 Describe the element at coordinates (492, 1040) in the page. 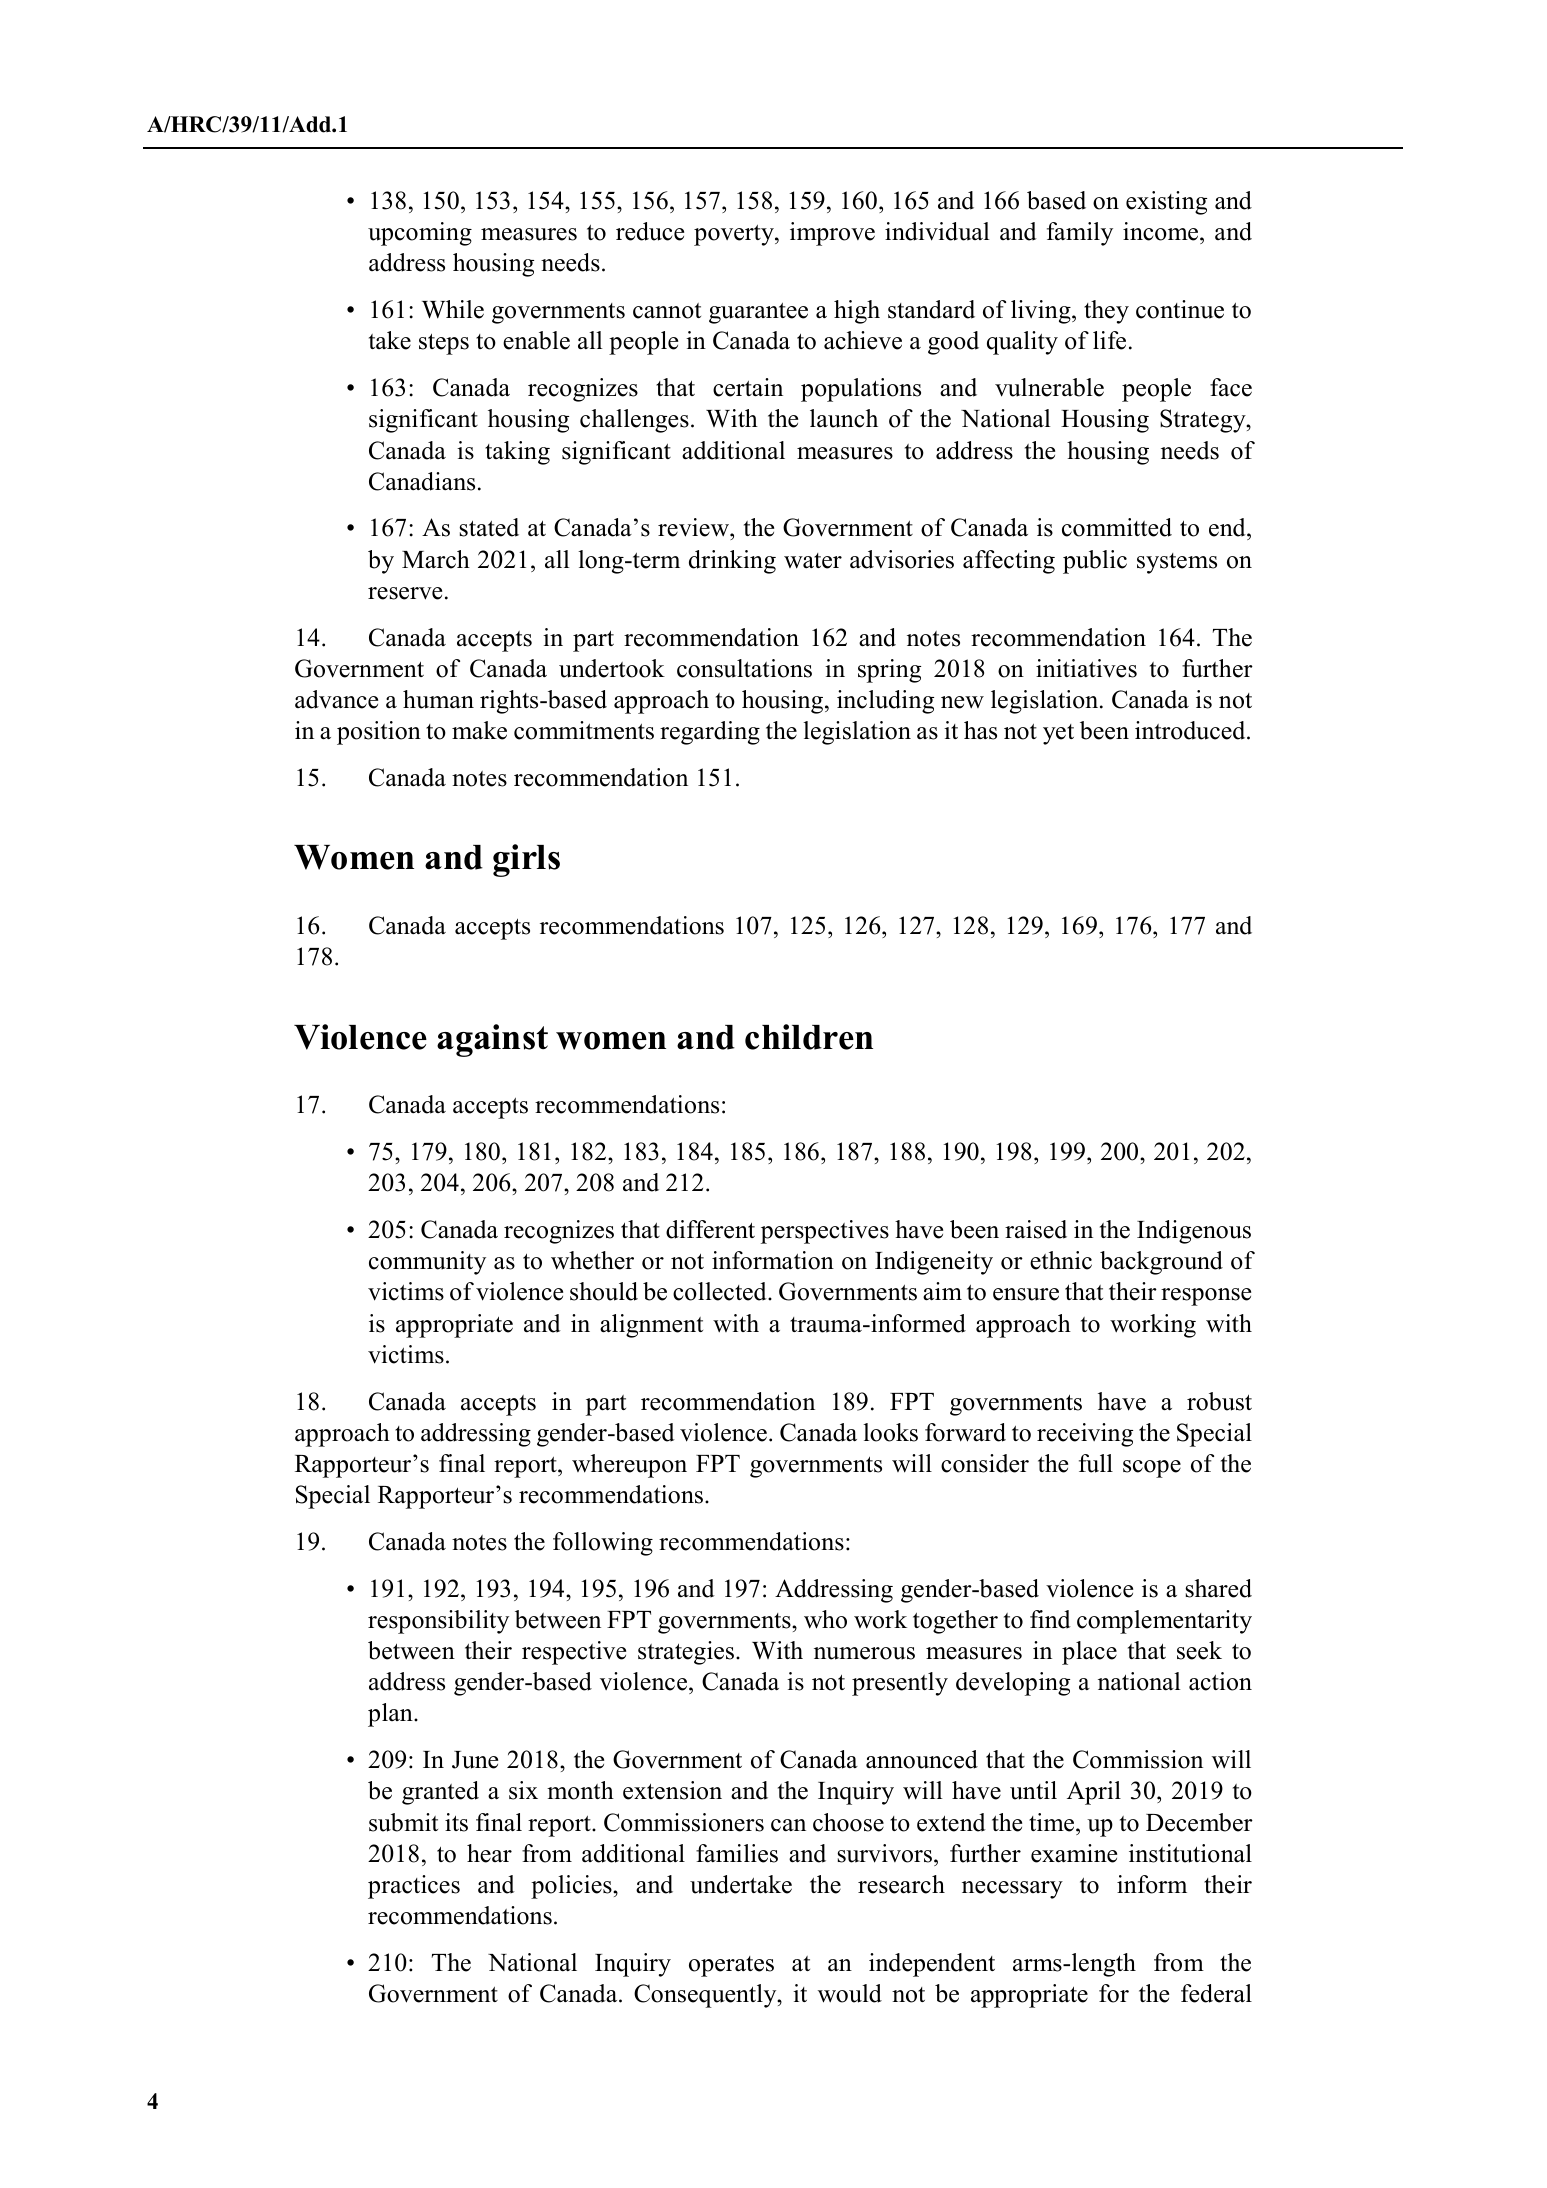

I see `against` at that location.
